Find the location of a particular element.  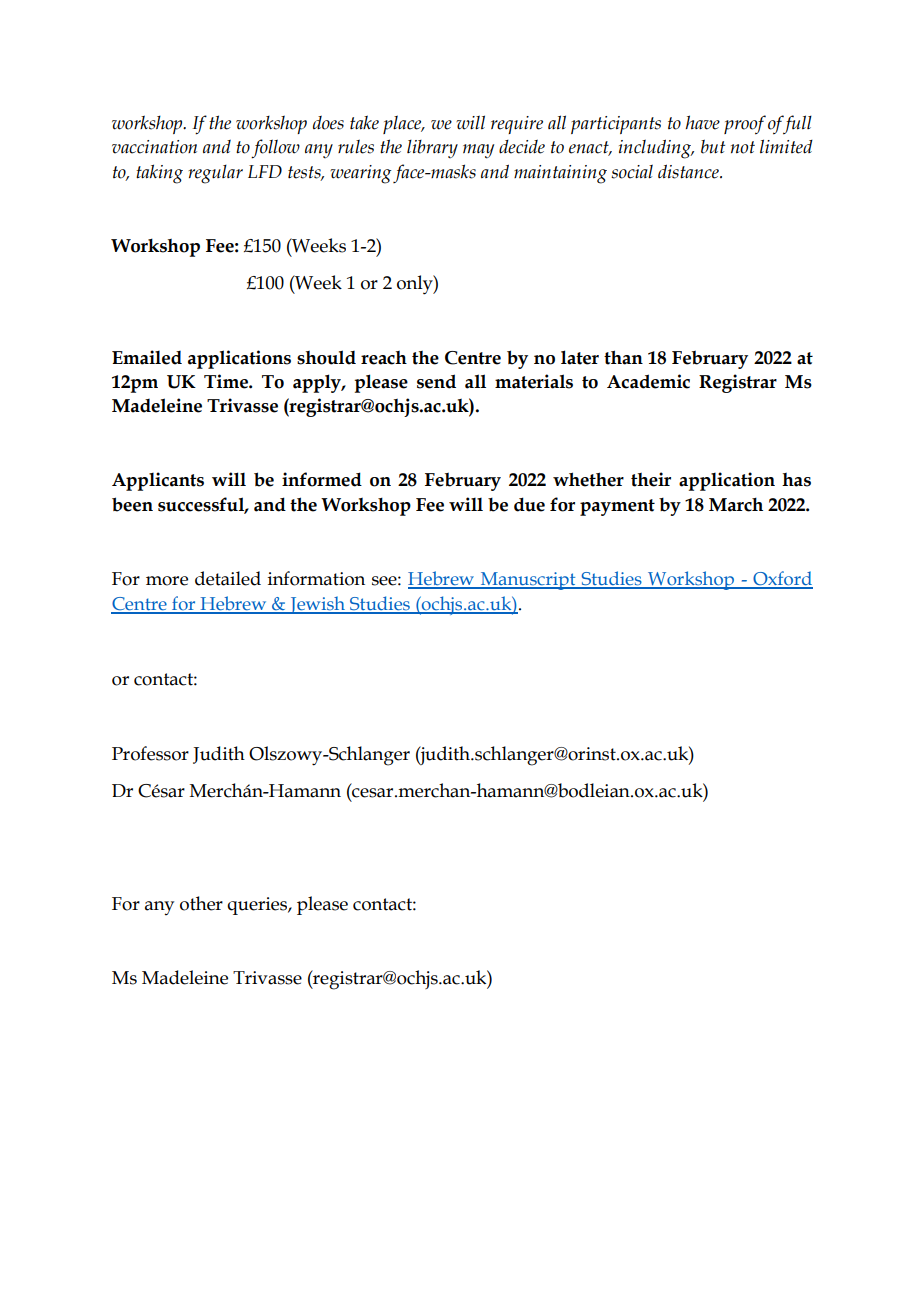

other is located at coordinates (201, 903).
